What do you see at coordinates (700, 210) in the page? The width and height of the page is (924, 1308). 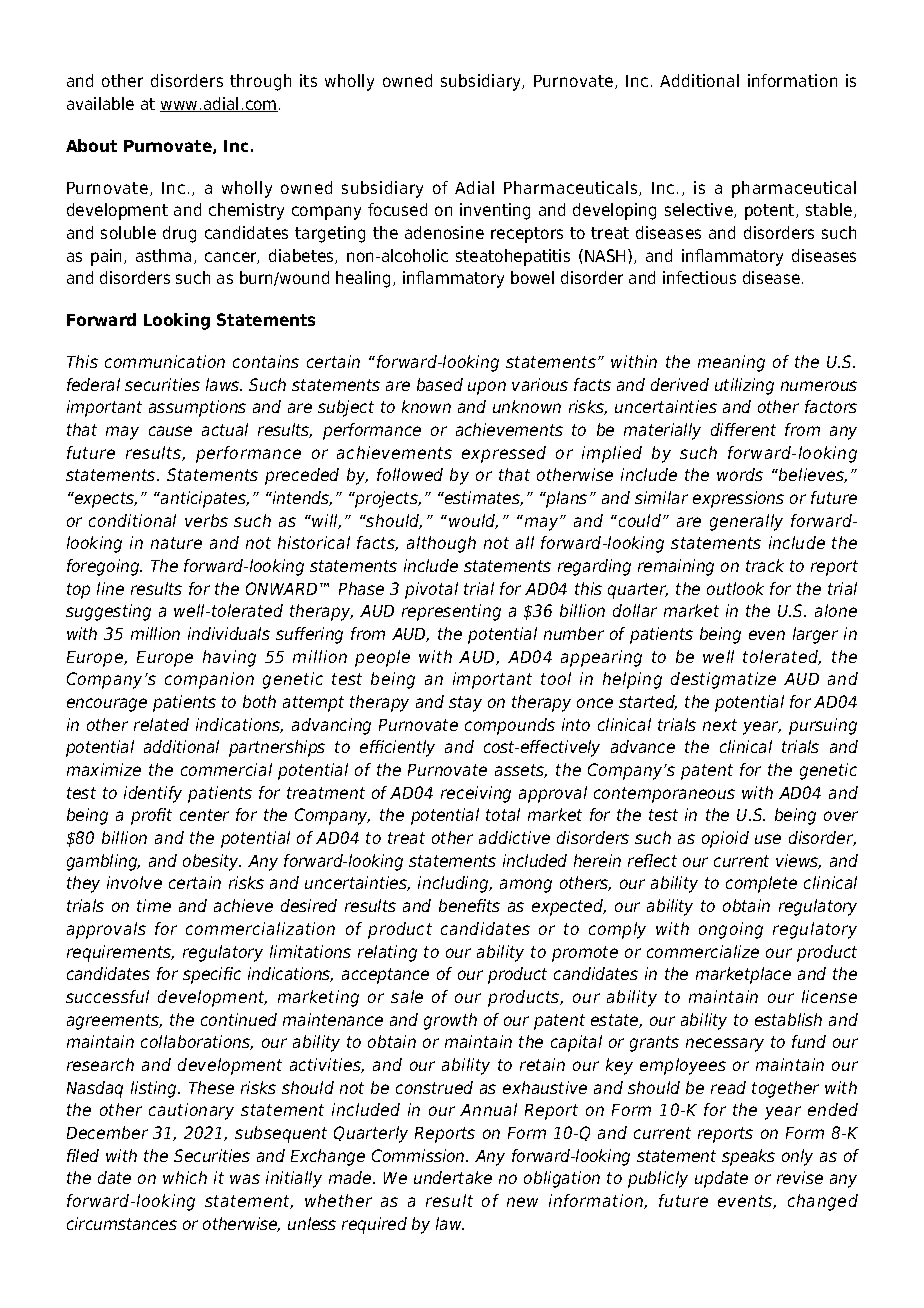 I see `selective` at bounding box center [700, 210].
